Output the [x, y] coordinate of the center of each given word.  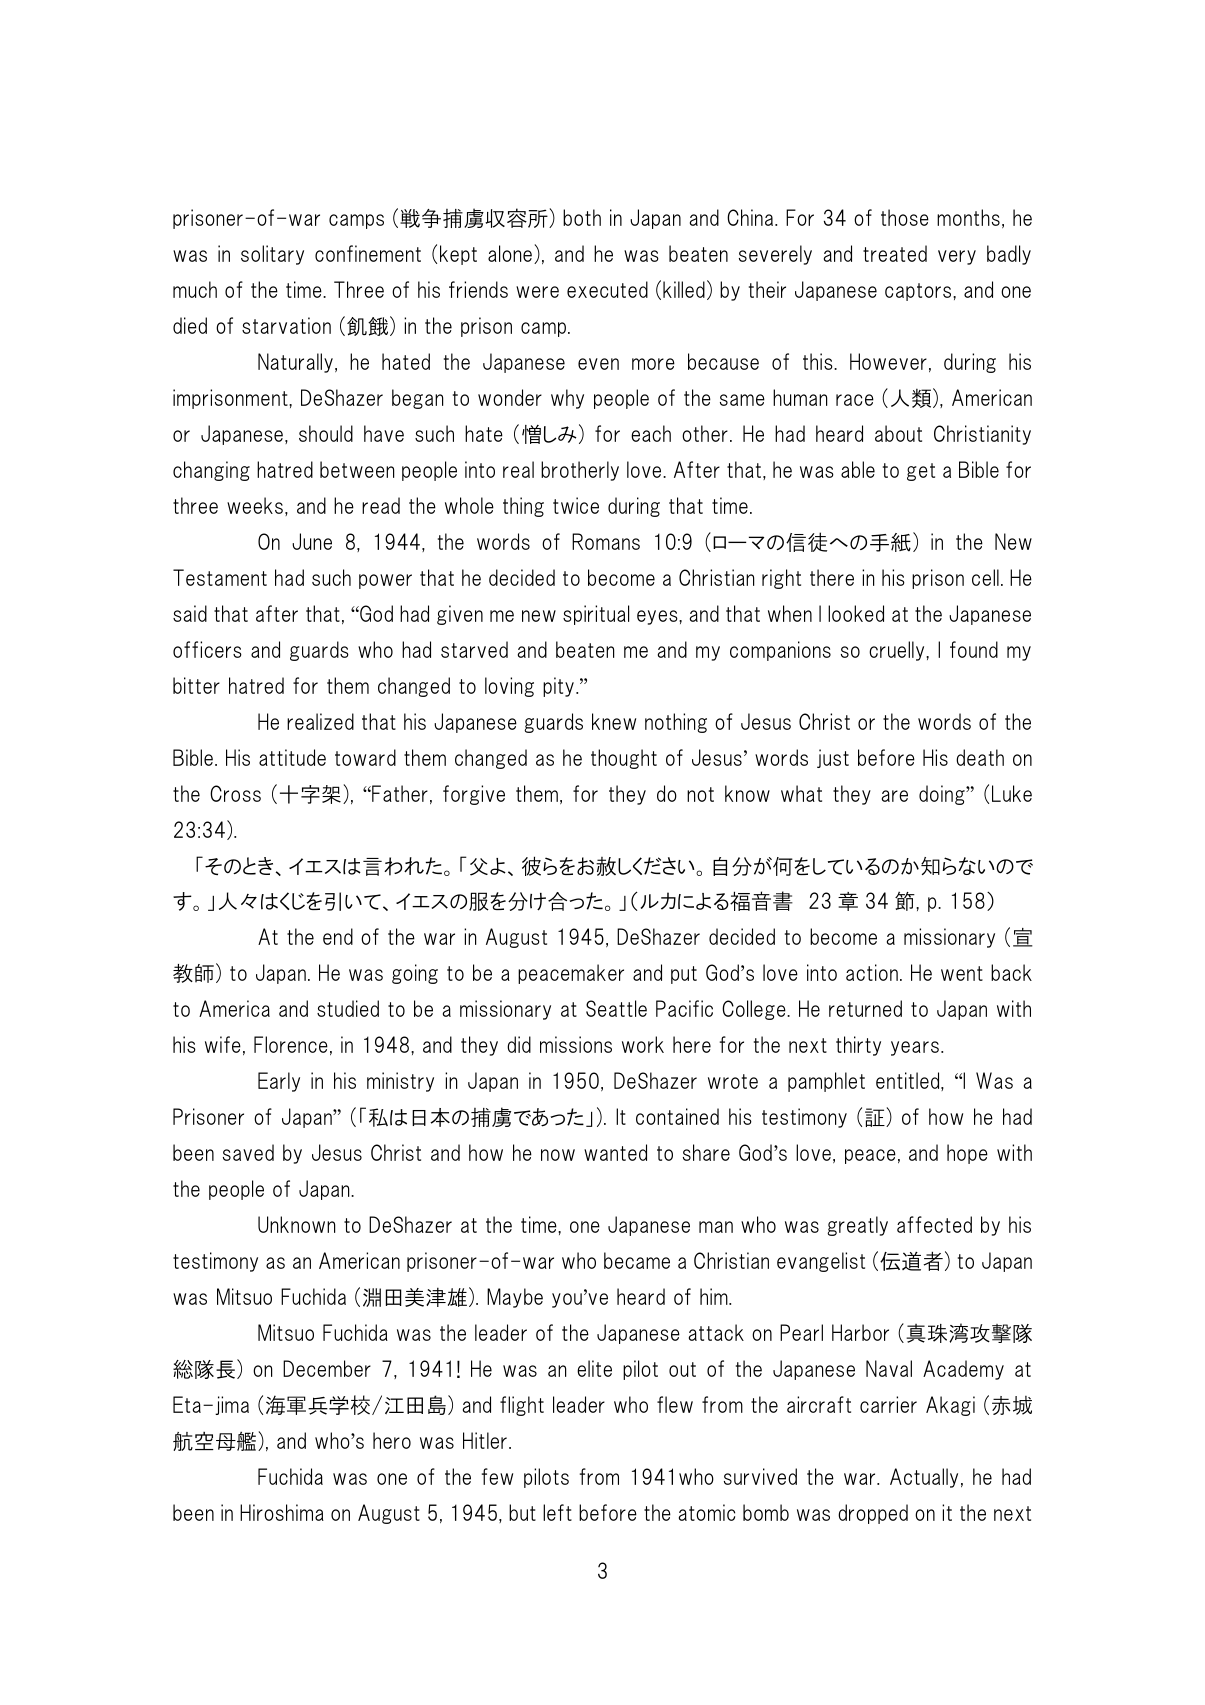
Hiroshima [282, 1512]
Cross [235, 793]
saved [248, 1152]
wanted [615, 1152]
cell [985, 577]
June [312, 541]
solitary [272, 255]
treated [895, 253]
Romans [606, 541]
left [557, 1512]
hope [967, 1154]
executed [607, 289]
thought [624, 759]
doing [943, 795]
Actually [924, 1478]
